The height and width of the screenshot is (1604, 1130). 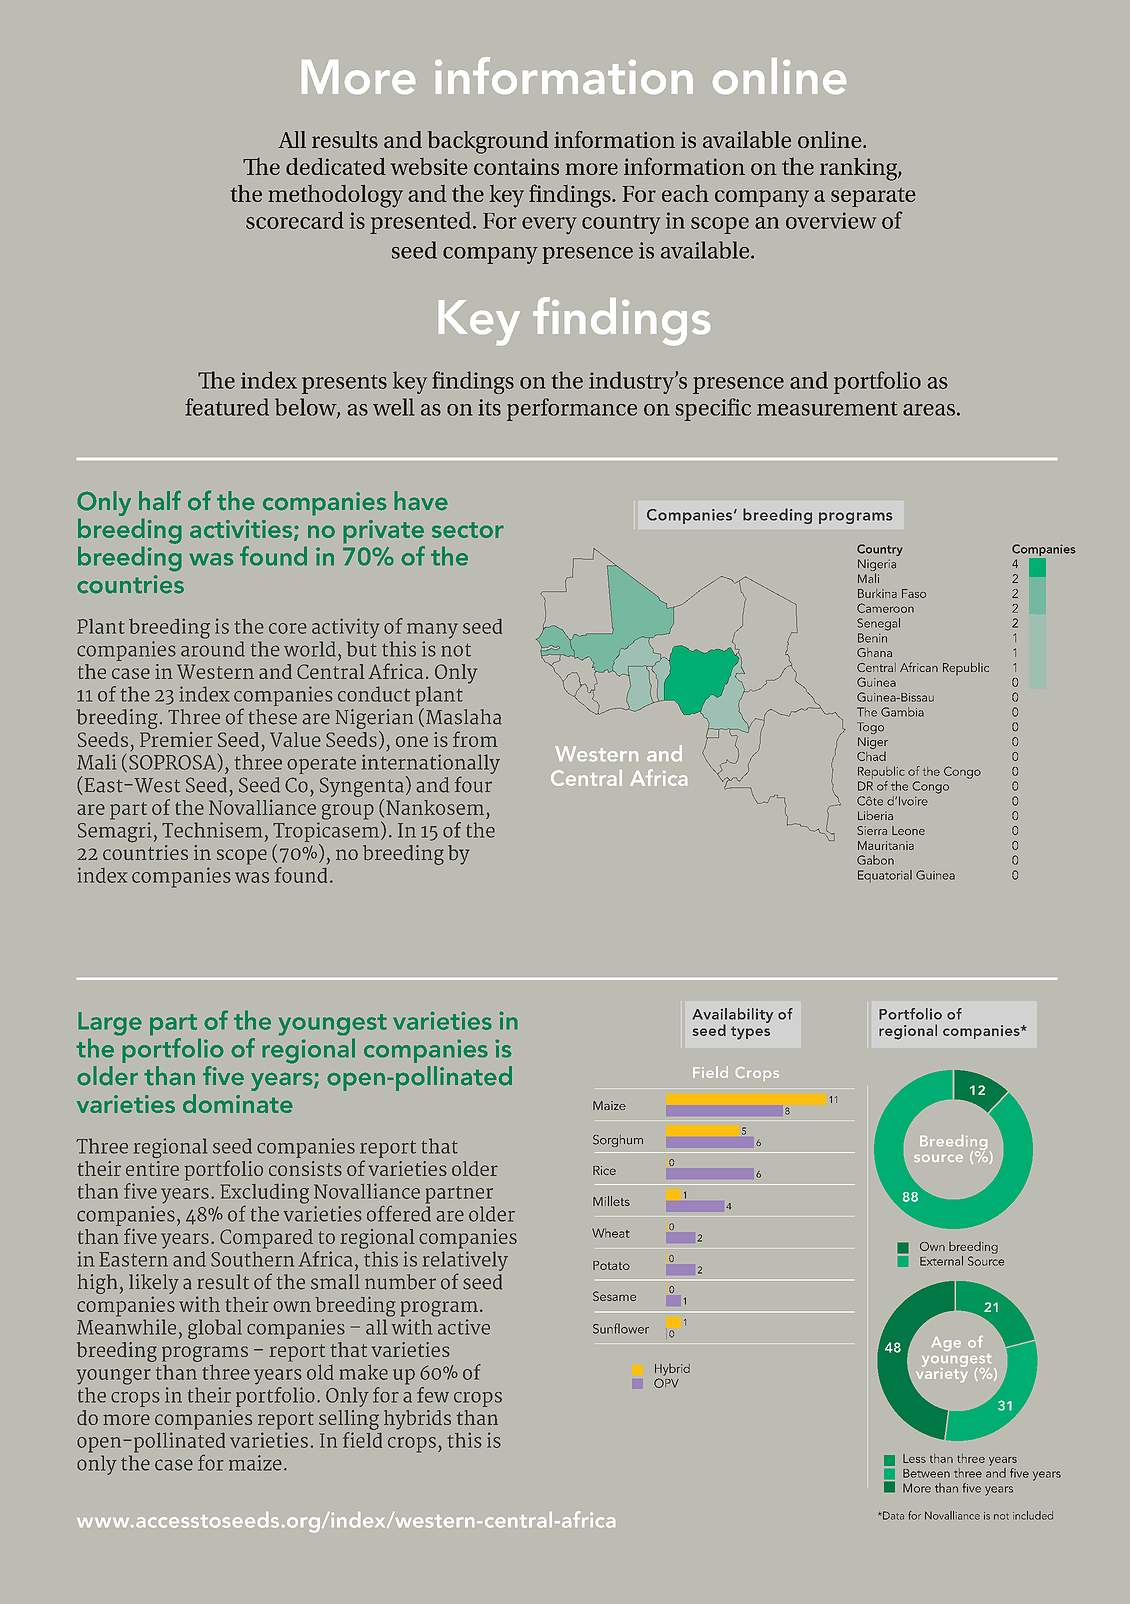 What do you see at coordinates (335, 196) in the screenshot?
I see `methodology` at bounding box center [335, 196].
